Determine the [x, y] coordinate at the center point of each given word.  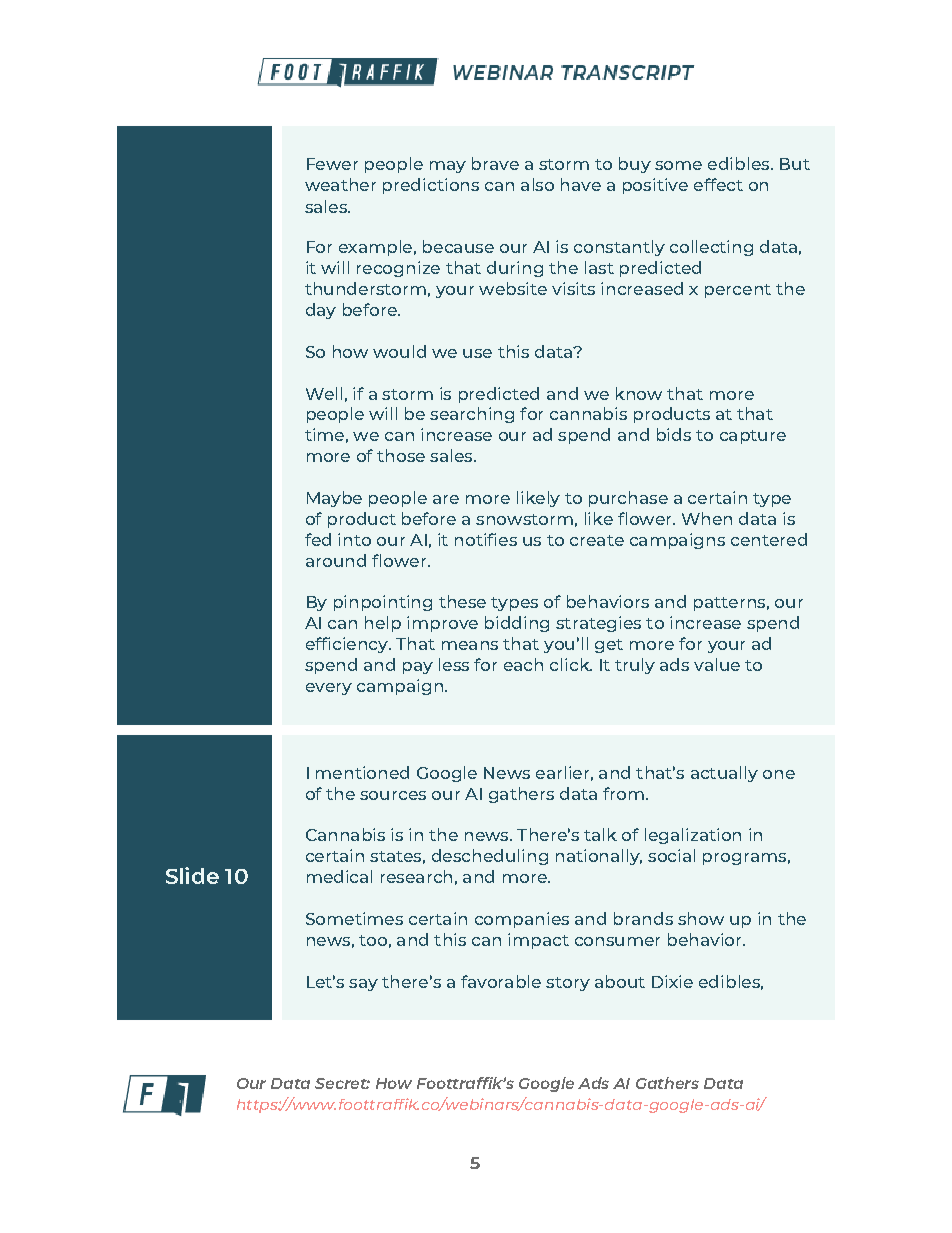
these [462, 601]
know [639, 393]
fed [318, 539]
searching [472, 415]
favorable [501, 981]
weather [340, 184]
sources [393, 795]
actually [724, 774]
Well [324, 393]
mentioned [362, 772]
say [363, 985]
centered [769, 539]
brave [495, 163]
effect [718, 184]
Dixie [672, 981]
